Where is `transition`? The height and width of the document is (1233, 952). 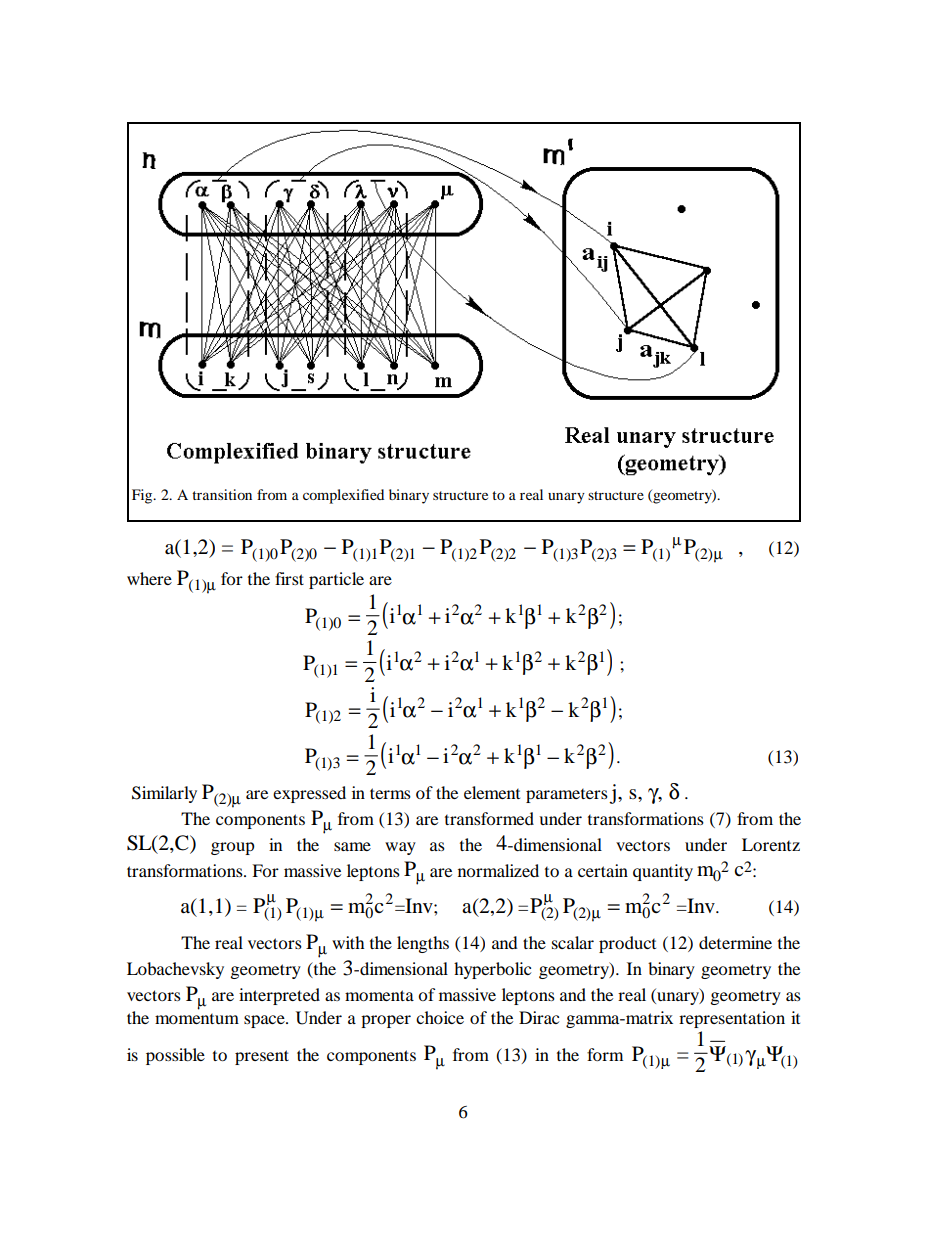
transition is located at coordinates (222, 494).
